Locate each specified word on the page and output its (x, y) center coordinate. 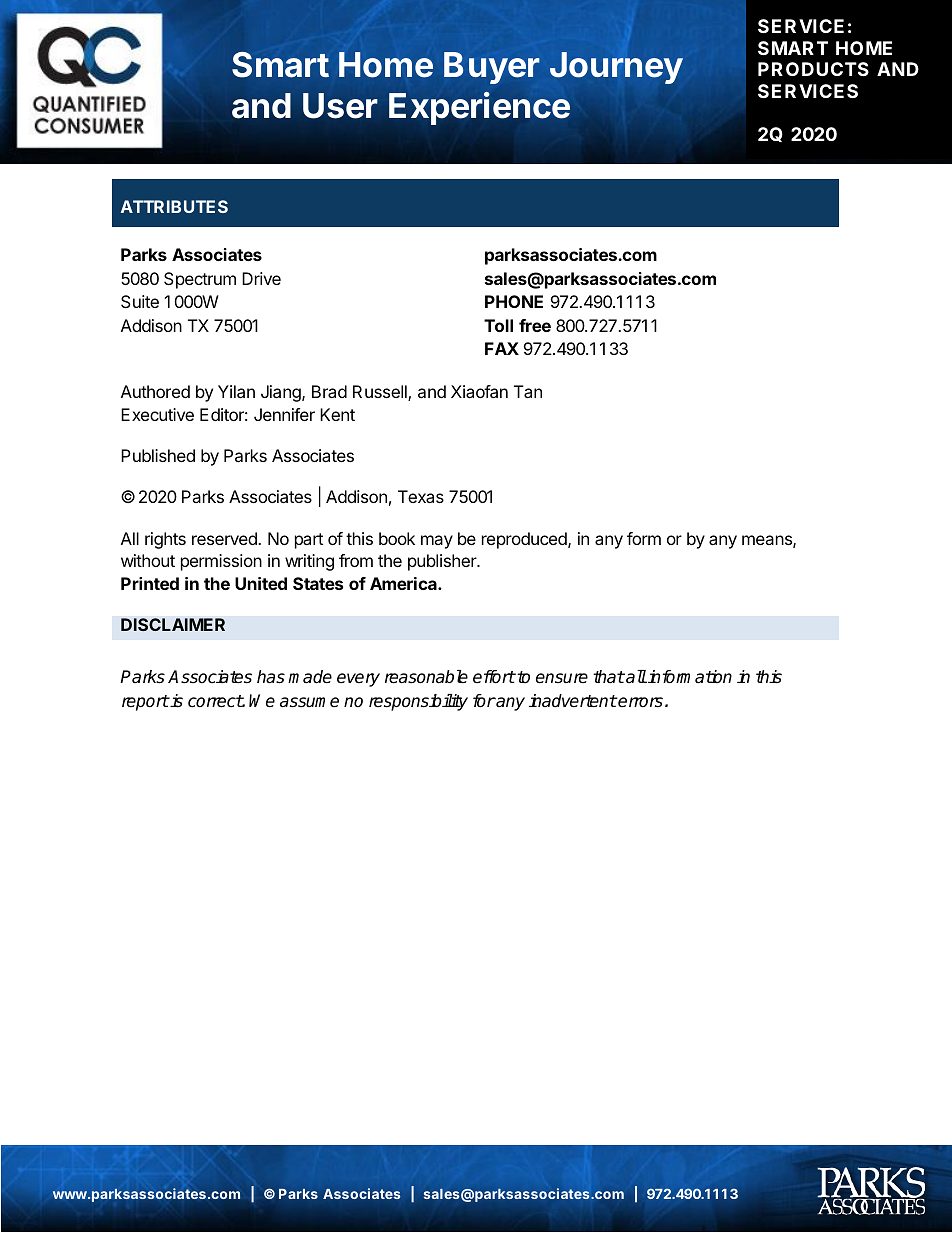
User (340, 106)
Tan (528, 391)
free (535, 325)
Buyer (492, 68)
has (271, 677)
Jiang (282, 393)
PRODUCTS (813, 69)
